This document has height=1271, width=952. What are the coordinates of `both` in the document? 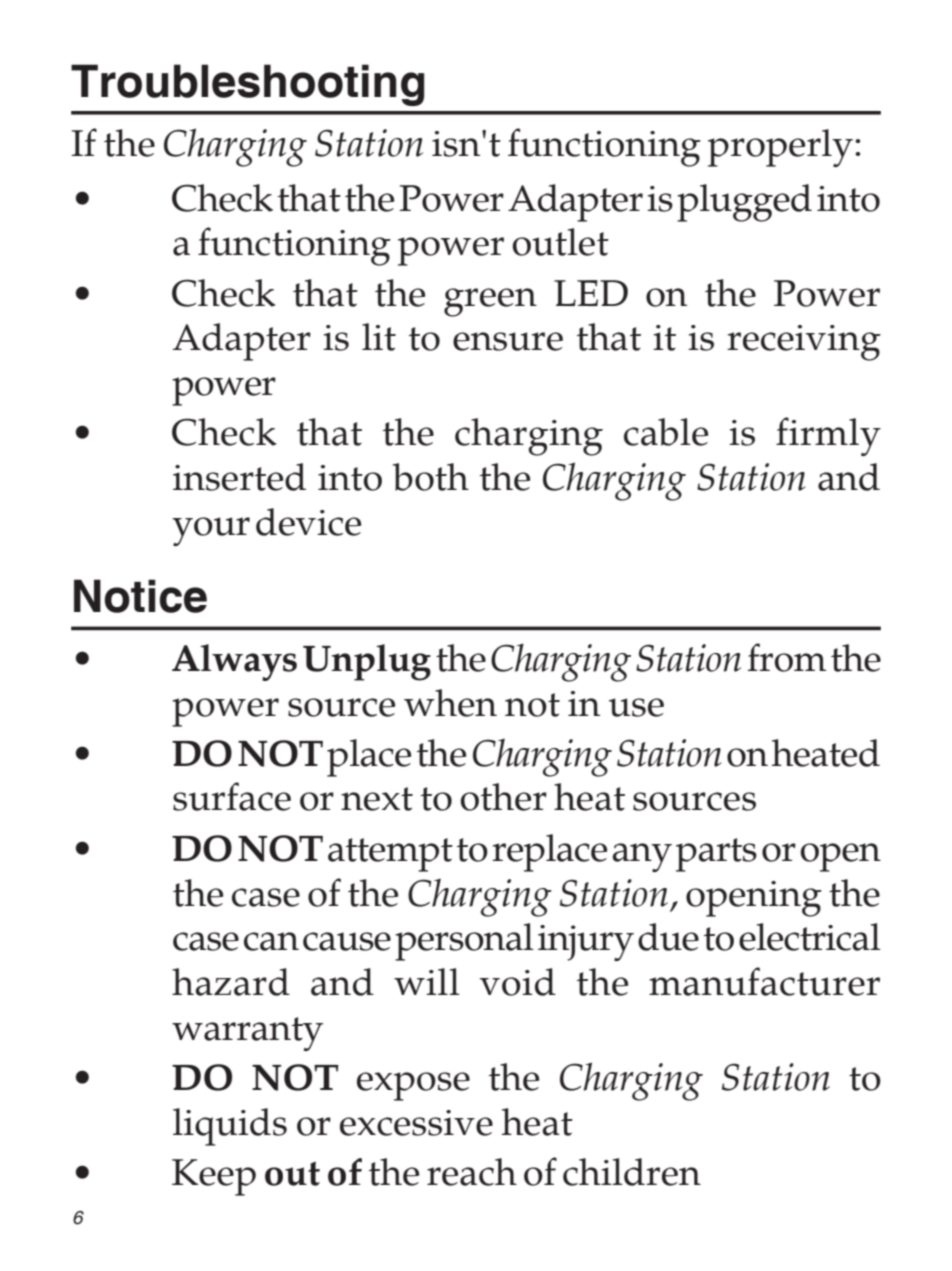 It's located at (430, 477).
